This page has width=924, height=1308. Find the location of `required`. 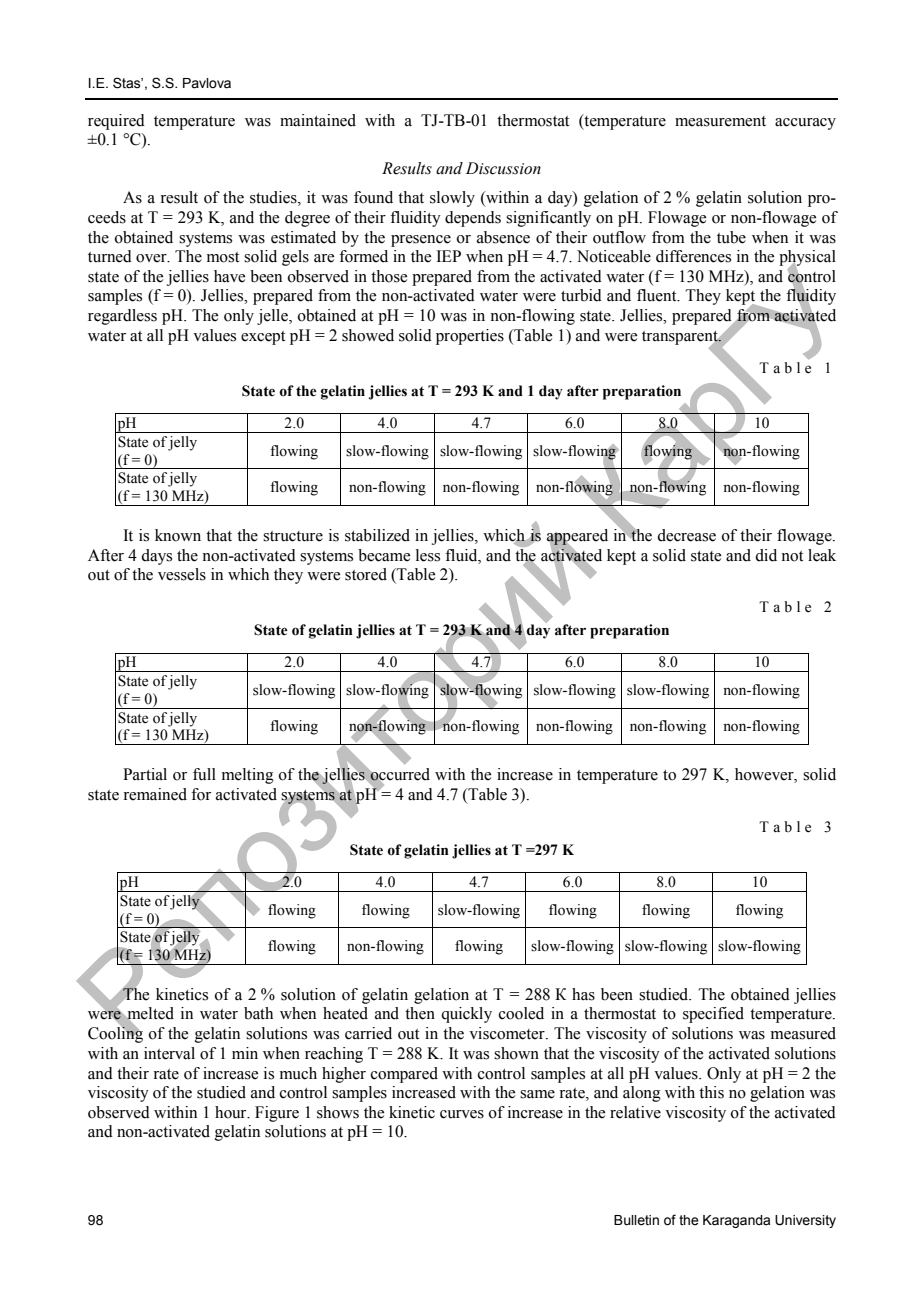

required is located at coordinates (116, 122).
